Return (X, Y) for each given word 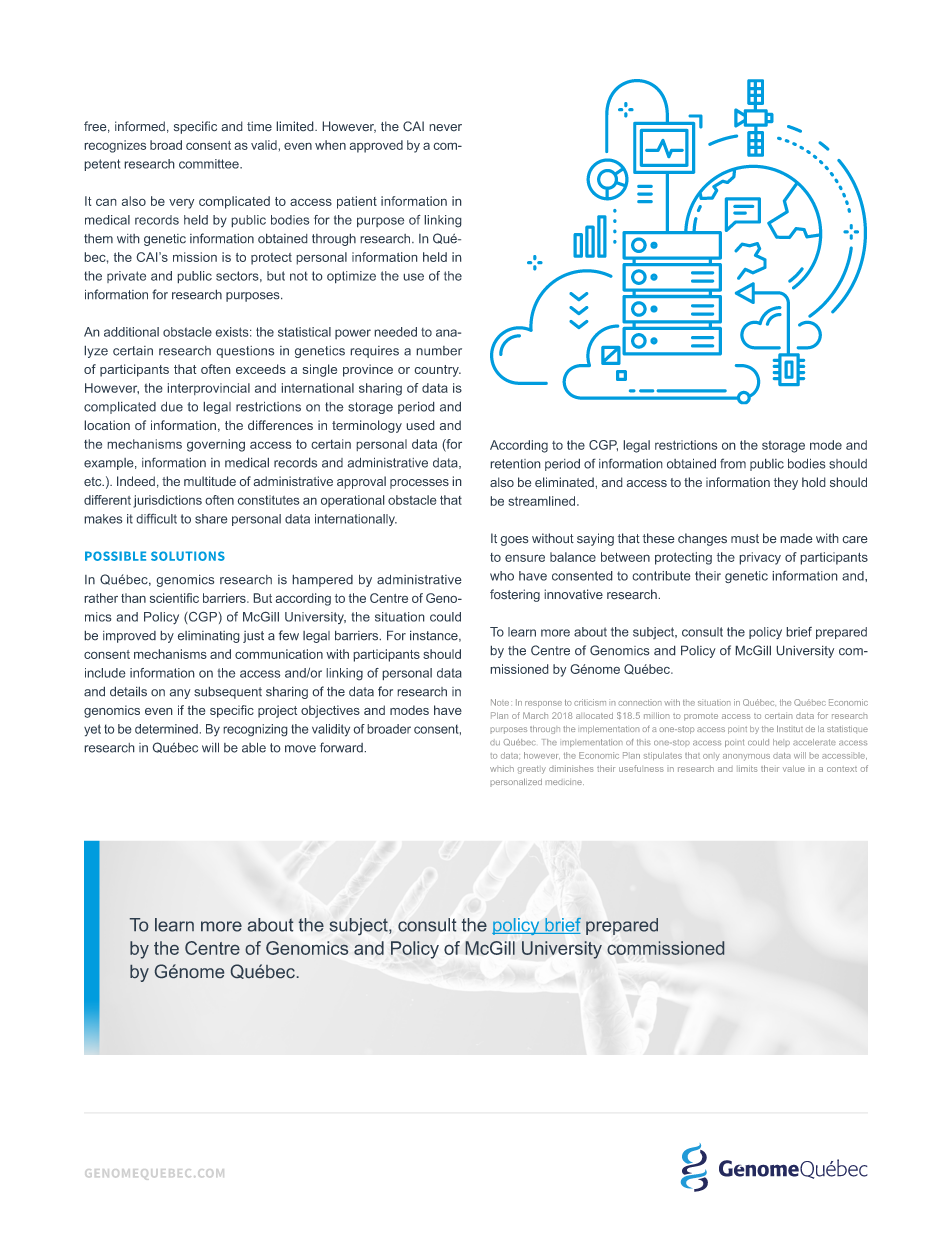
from (733, 463)
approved (376, 146)
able (254, 747)
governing (216, 445)
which (502, 768)
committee (210, 164)
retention (515, 464)
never (445, 128)
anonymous (746, 757)
